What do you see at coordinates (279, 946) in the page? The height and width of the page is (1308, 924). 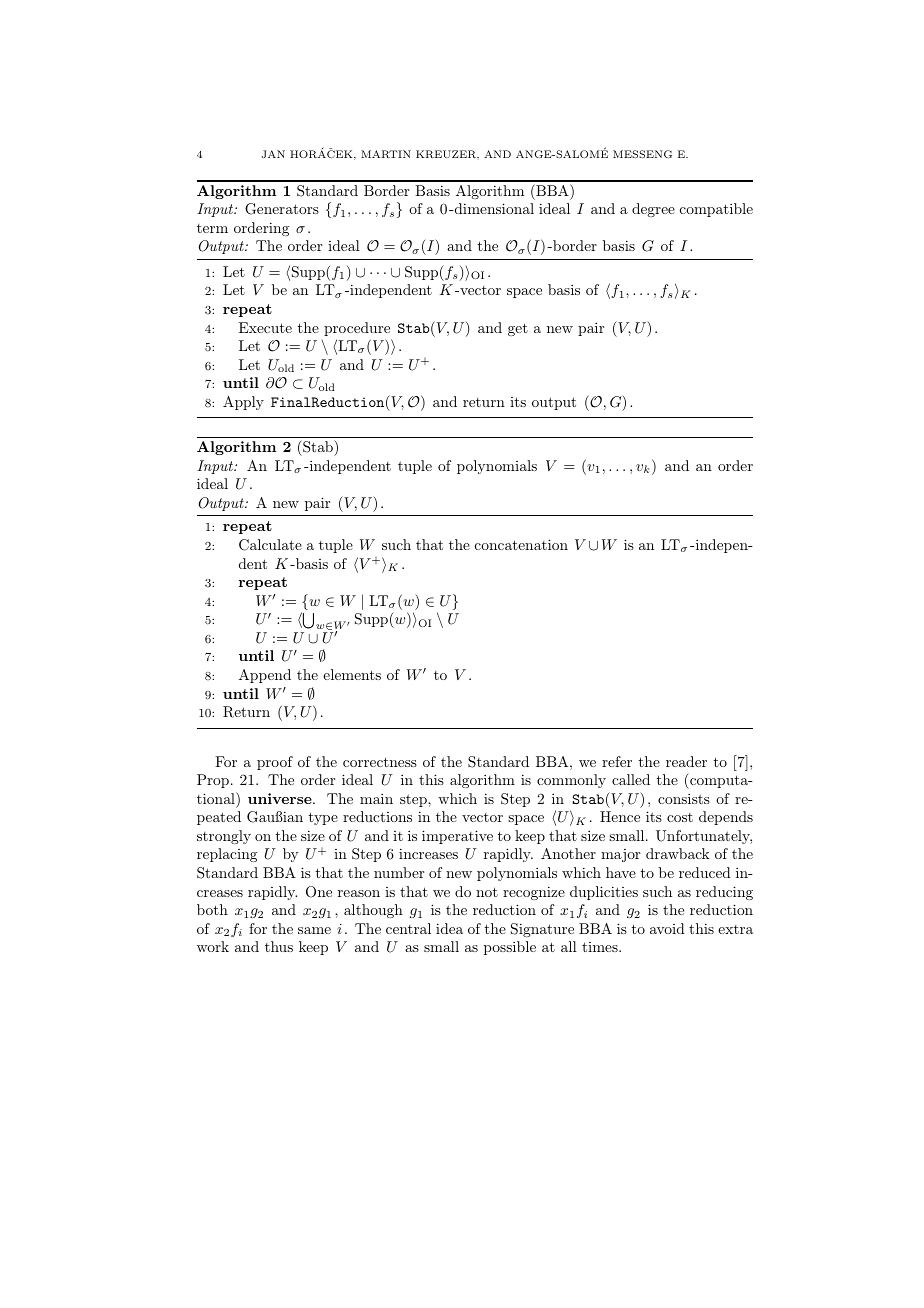 I see `thus` at bounding box center [279, 946].
